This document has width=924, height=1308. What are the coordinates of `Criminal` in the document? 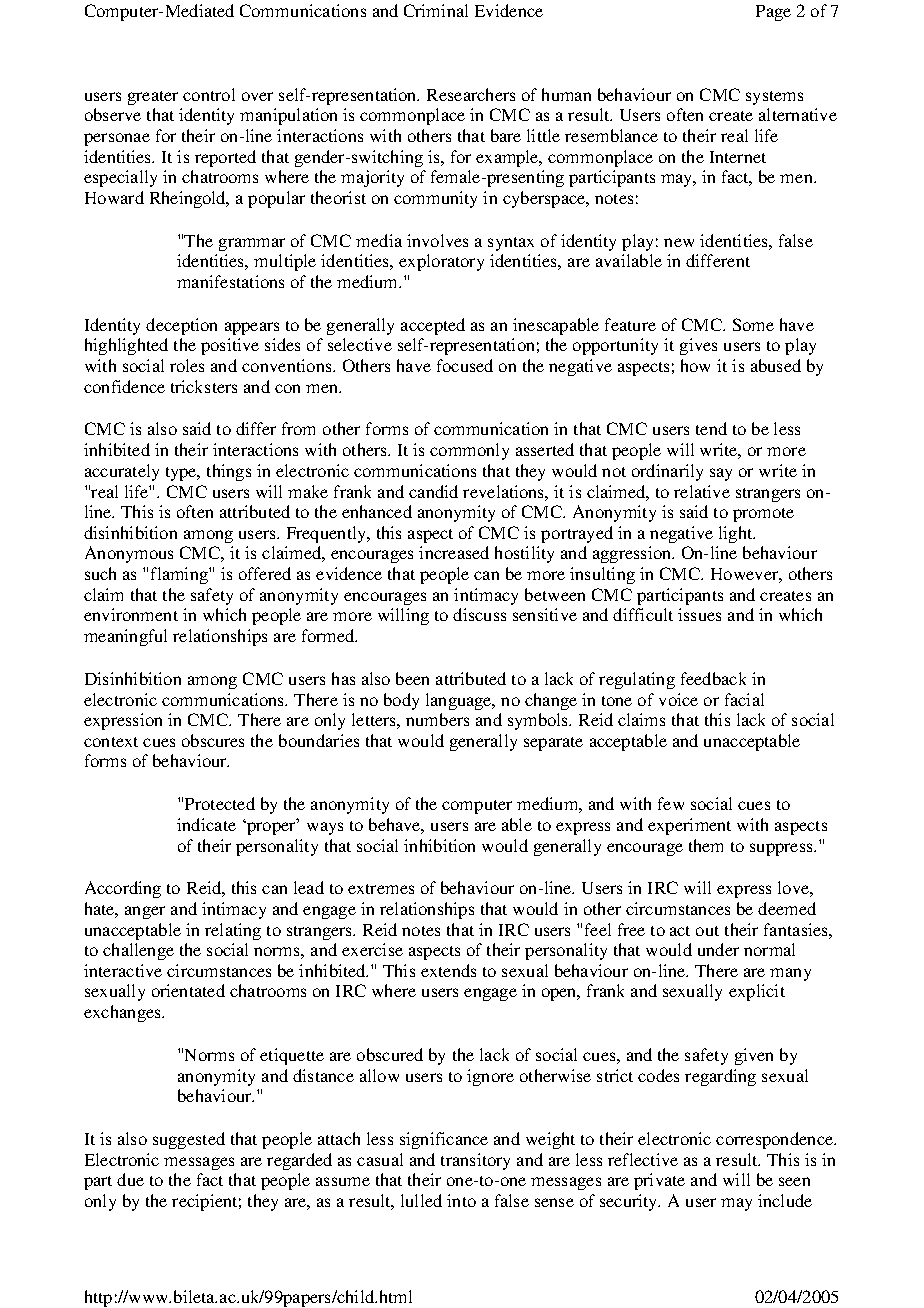 It's located at (436, 10).
